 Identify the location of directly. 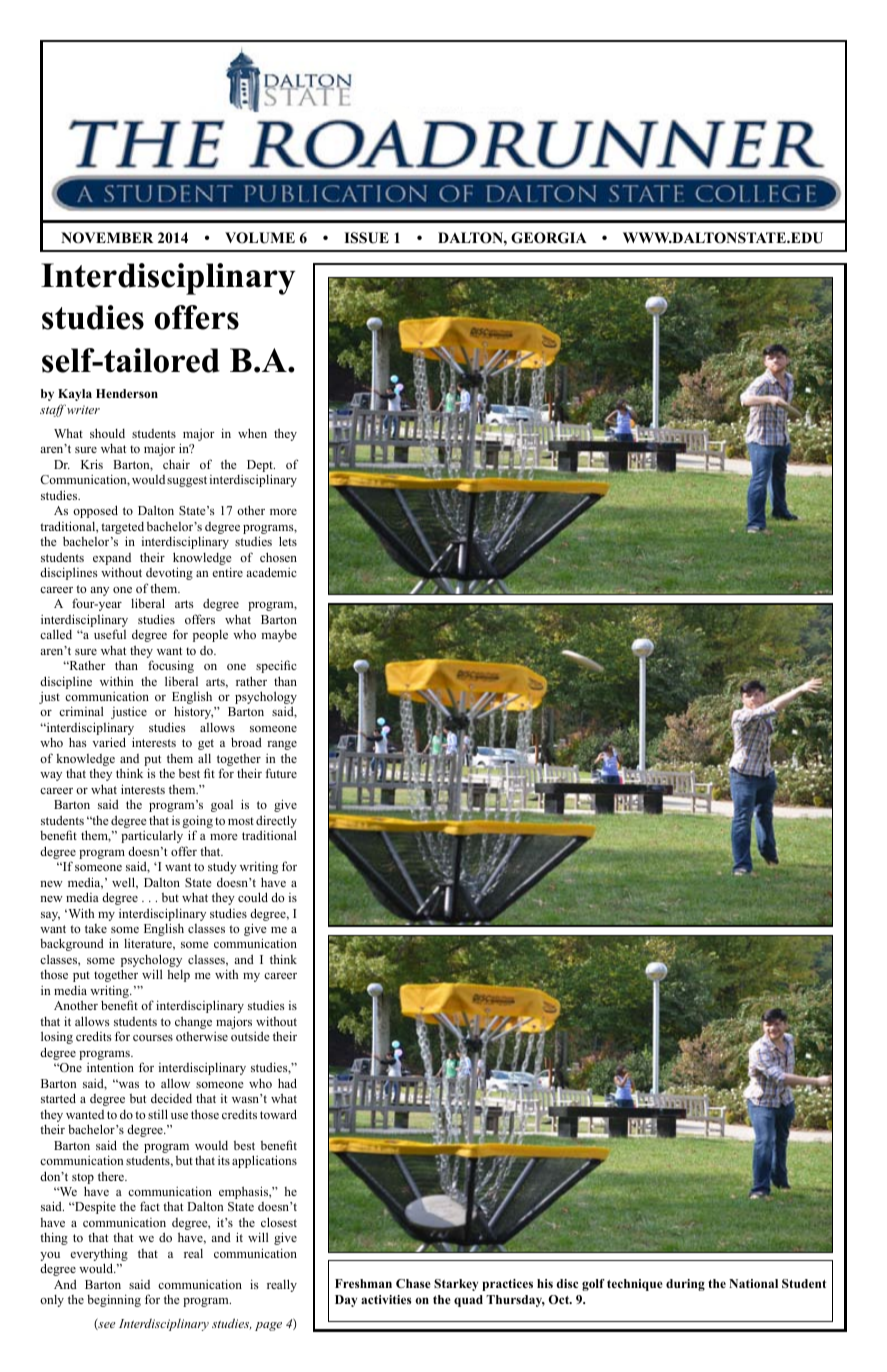
(276, 823).
